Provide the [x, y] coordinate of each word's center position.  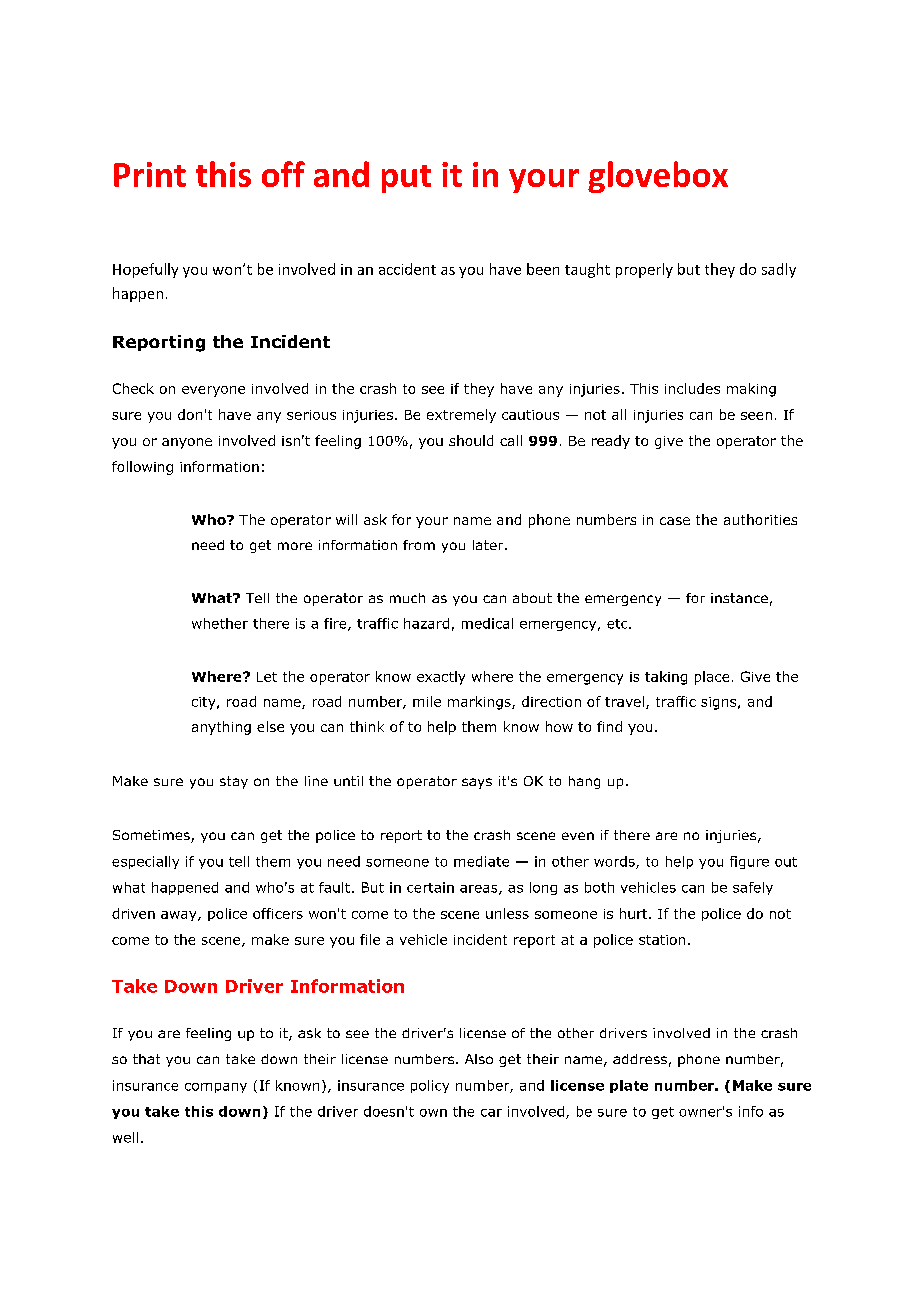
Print [150, 174]
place [712, 678]
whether [220, 623]
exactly [441, 678]
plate [629, 1086]
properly [644, 270]
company [216, 1088]
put [406, 179]
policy [430, 1086]
